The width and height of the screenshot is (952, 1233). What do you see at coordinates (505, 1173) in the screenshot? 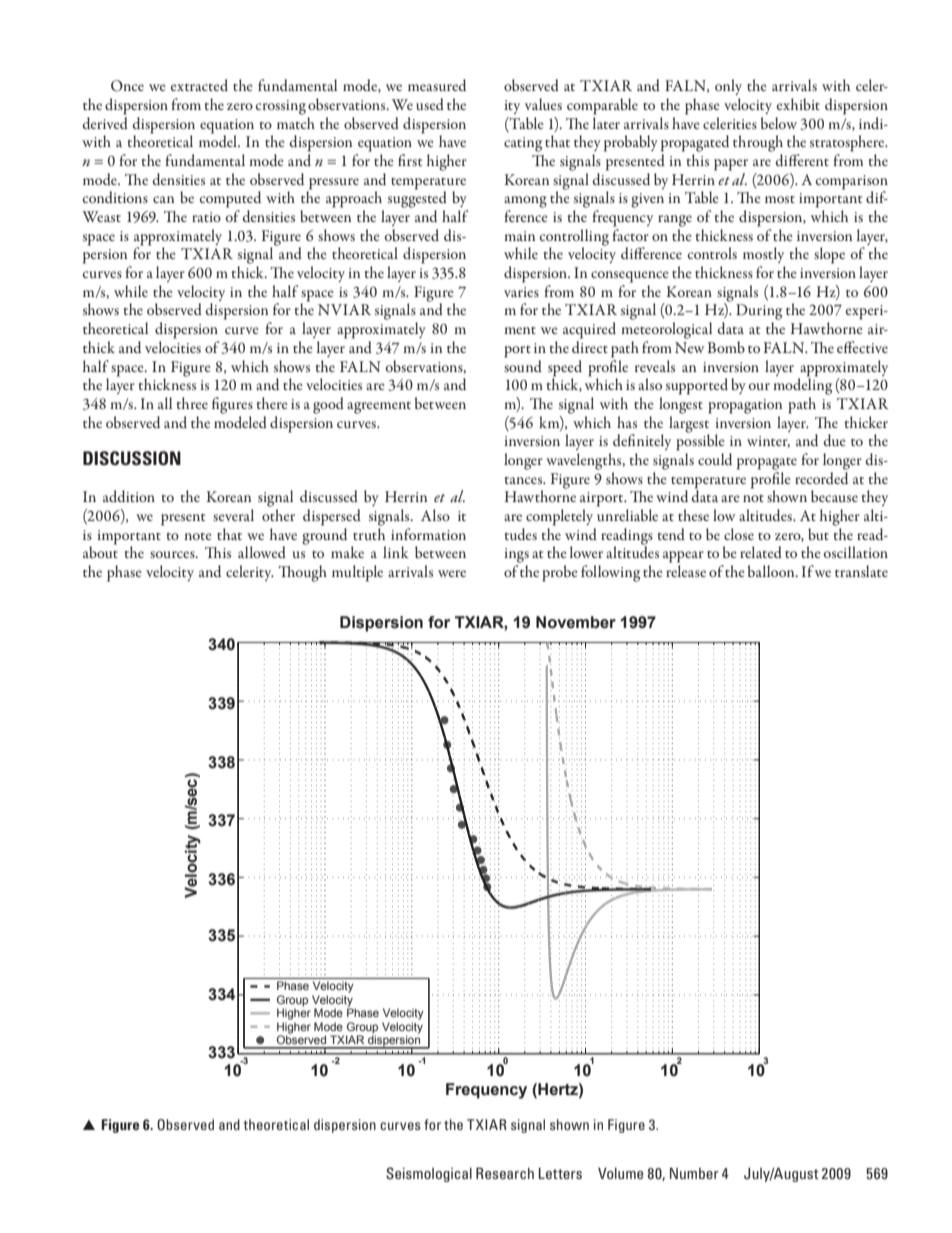
I see `Research` at bounding box center [505, 1173].
